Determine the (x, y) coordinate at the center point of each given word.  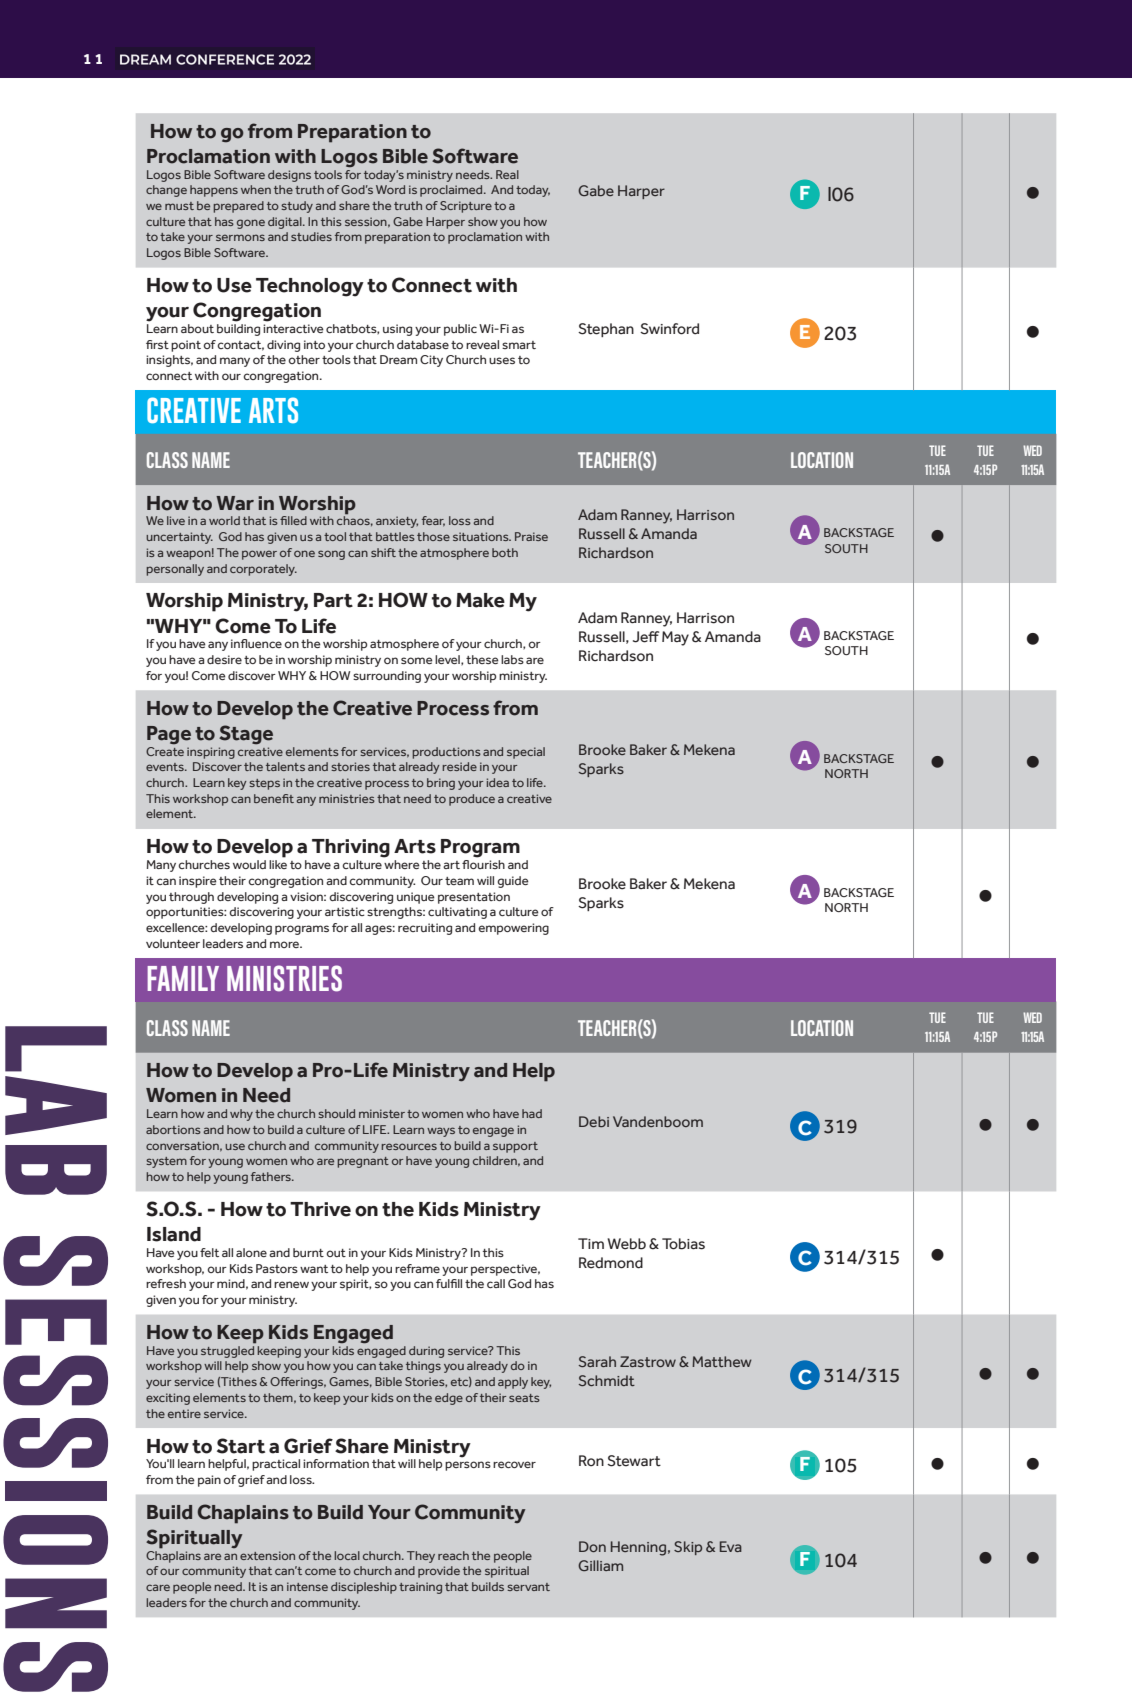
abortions (173, 1129)
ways (441, 1132)
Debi (594, 1121)
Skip (688, 1548)
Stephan (606, 330)
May (675, 638)
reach (453, 1555)
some (417, 660)
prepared (238, 207)
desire (224, 659)
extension (267, 1555)
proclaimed (452, 191)
